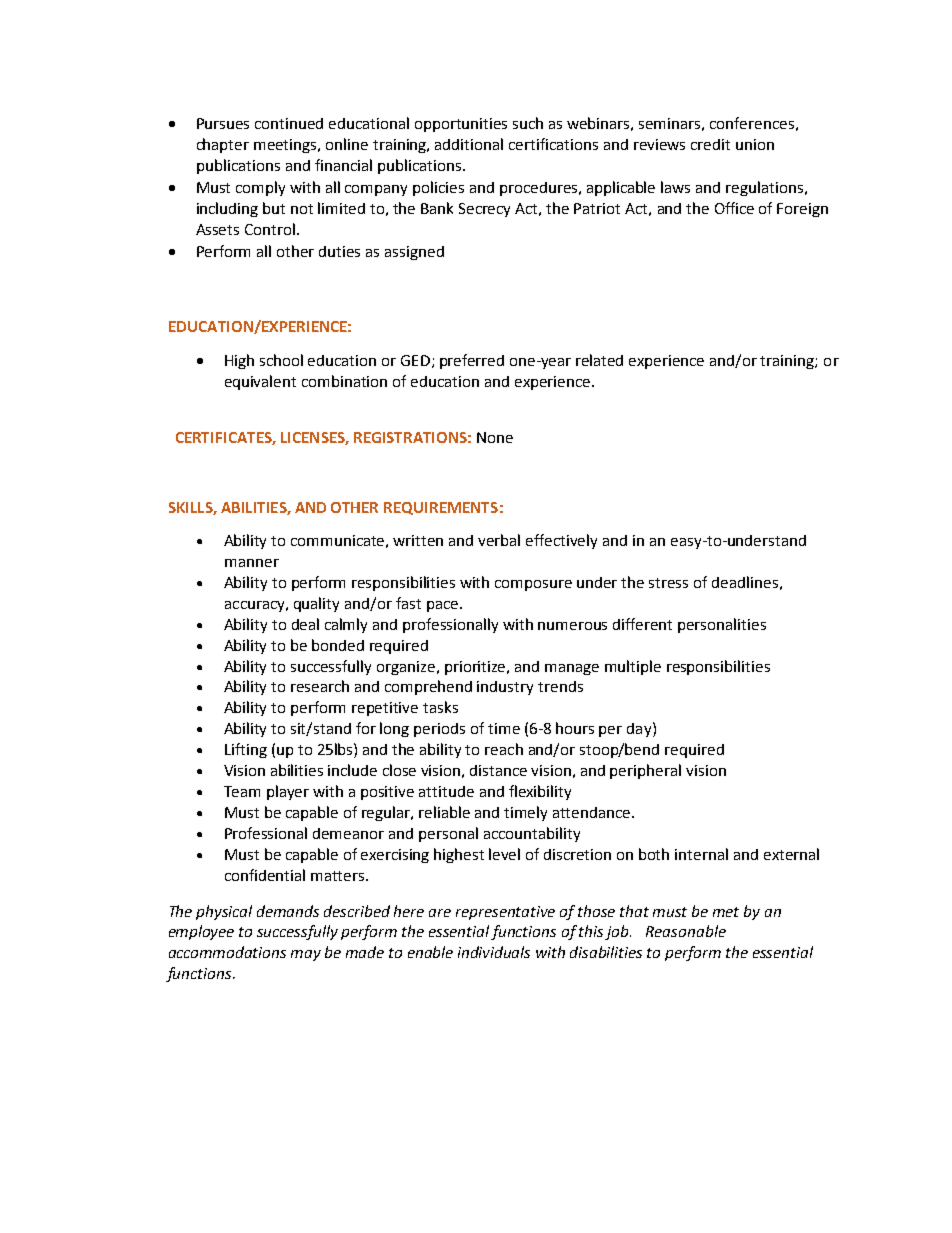 The height and width of the screenshot is (1233, 952). Describe the element at coordinates (599, 360) in the screenshot. I see `related` at that location.
